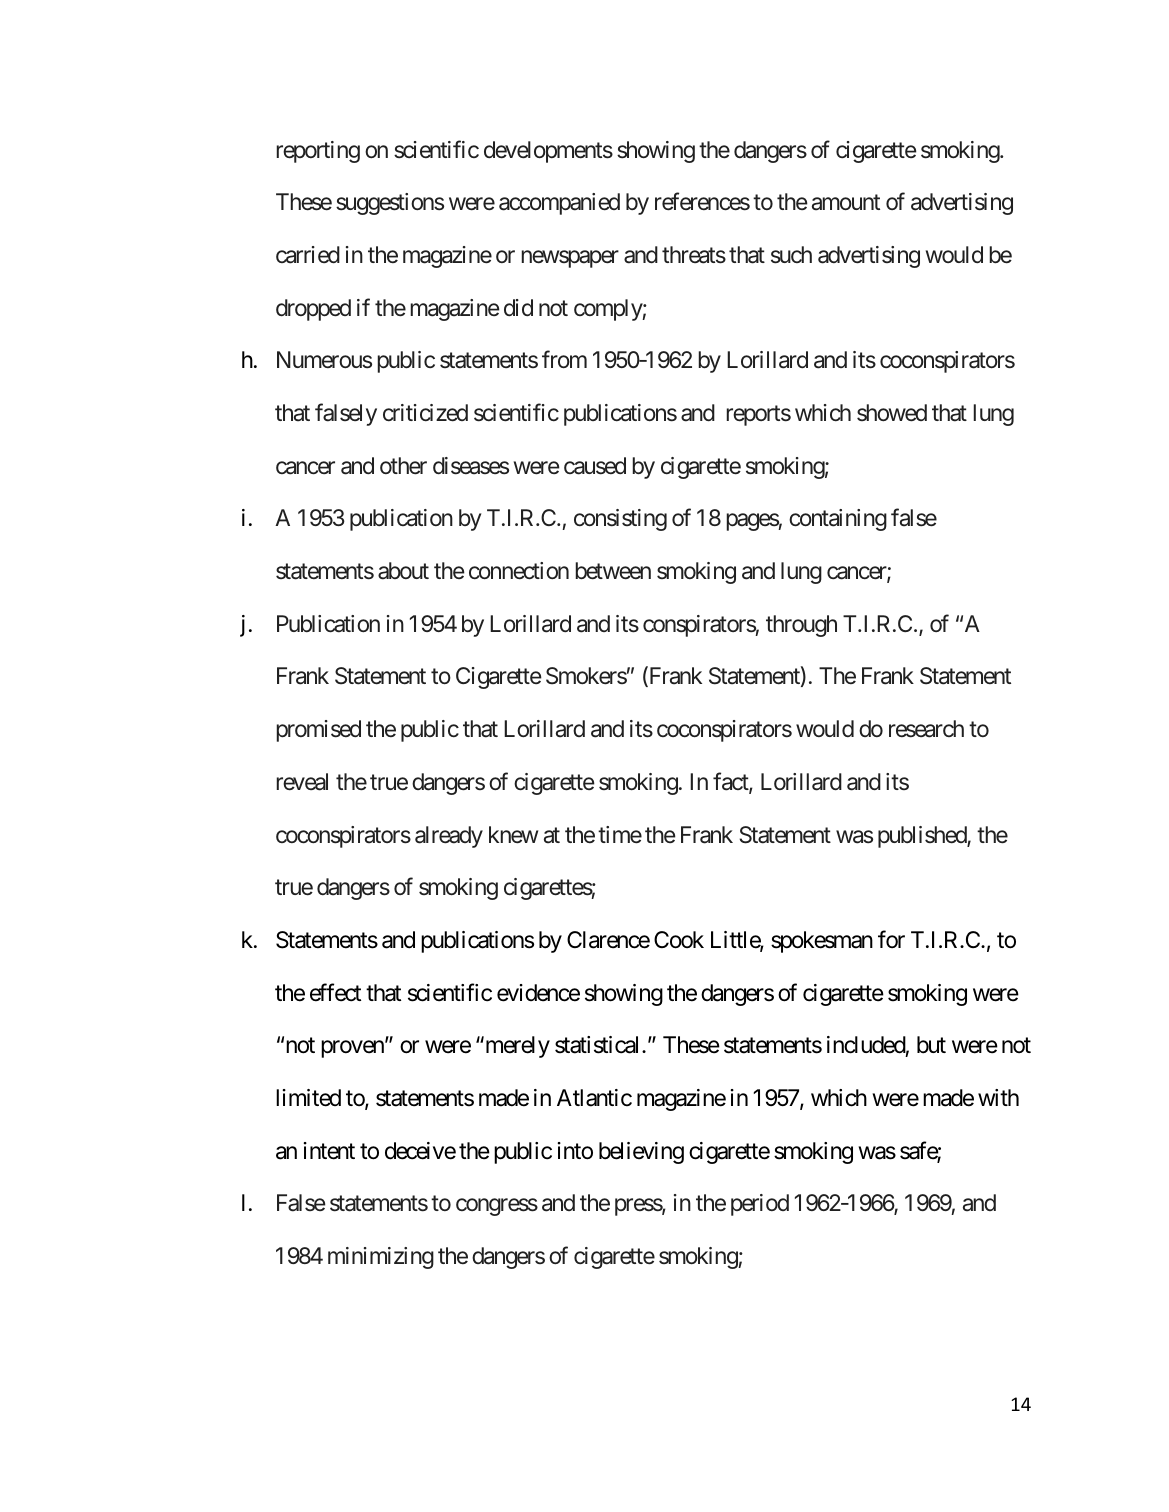  I want to click on with, so click(998, 1097).
